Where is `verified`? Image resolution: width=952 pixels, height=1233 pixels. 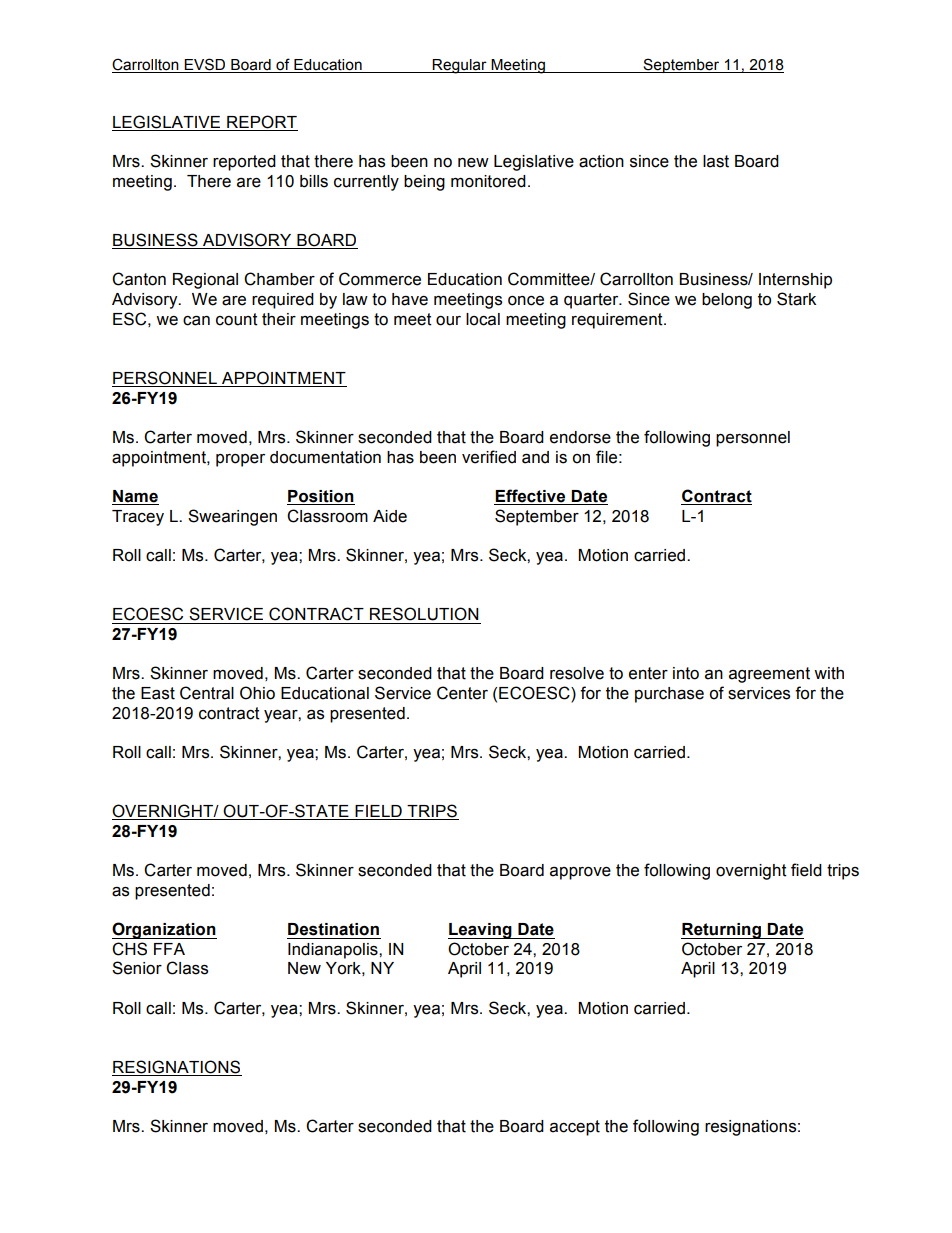 verified is located at coordinates (489, 457).
